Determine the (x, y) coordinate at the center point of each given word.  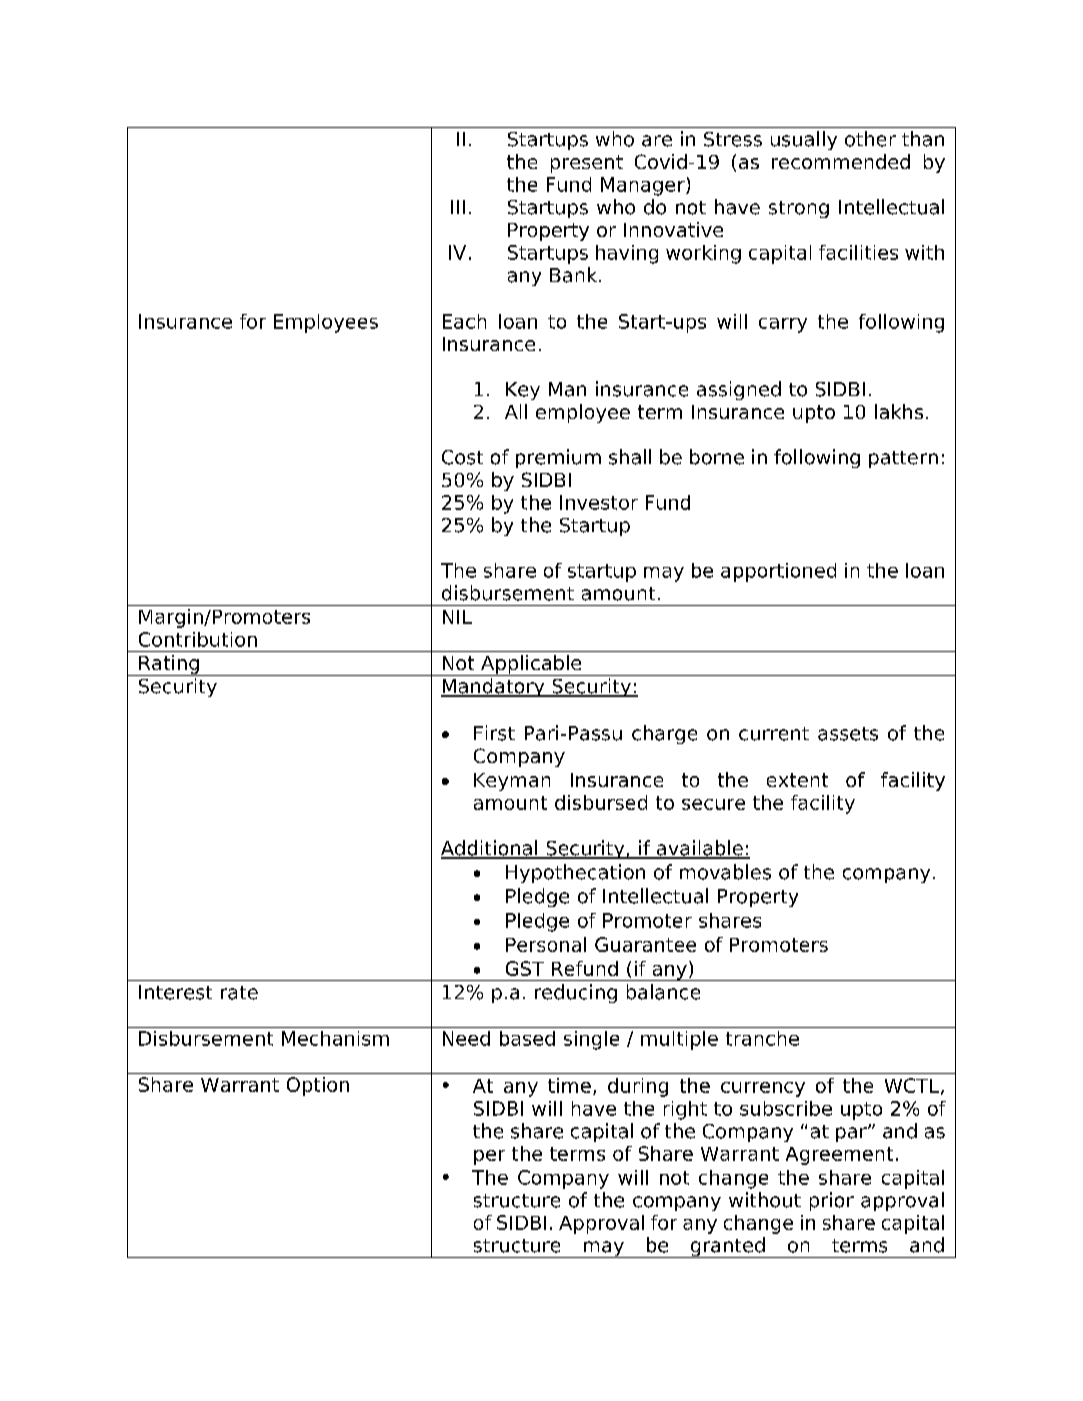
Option (318, 1086)
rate (239, 993)
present (587, 164)
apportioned (778, 572)
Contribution (198, 639)
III (458, 207)
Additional (490, 849)
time (569, 1085)
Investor (599, 502)
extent (797, 780)
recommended (841, 161)
